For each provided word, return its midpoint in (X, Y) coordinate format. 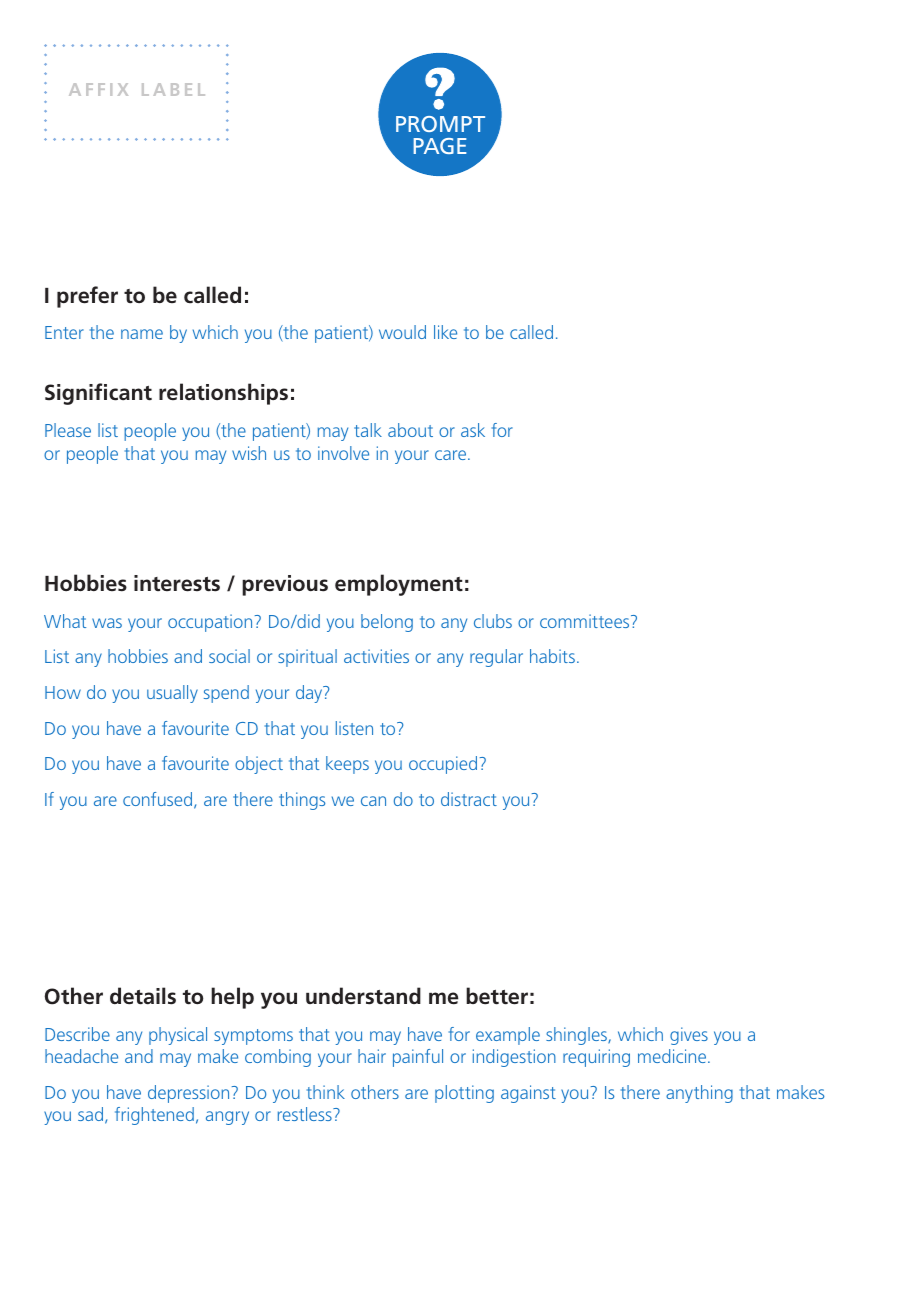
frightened (154, 1116)
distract (469, 799)
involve (343, 453)
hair (372, 1056)
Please (68, 430)
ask (473, 430)
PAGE (439, 146)
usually (172, 694)
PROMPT (440, 124)
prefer (87, 297)
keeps (347, 765)
